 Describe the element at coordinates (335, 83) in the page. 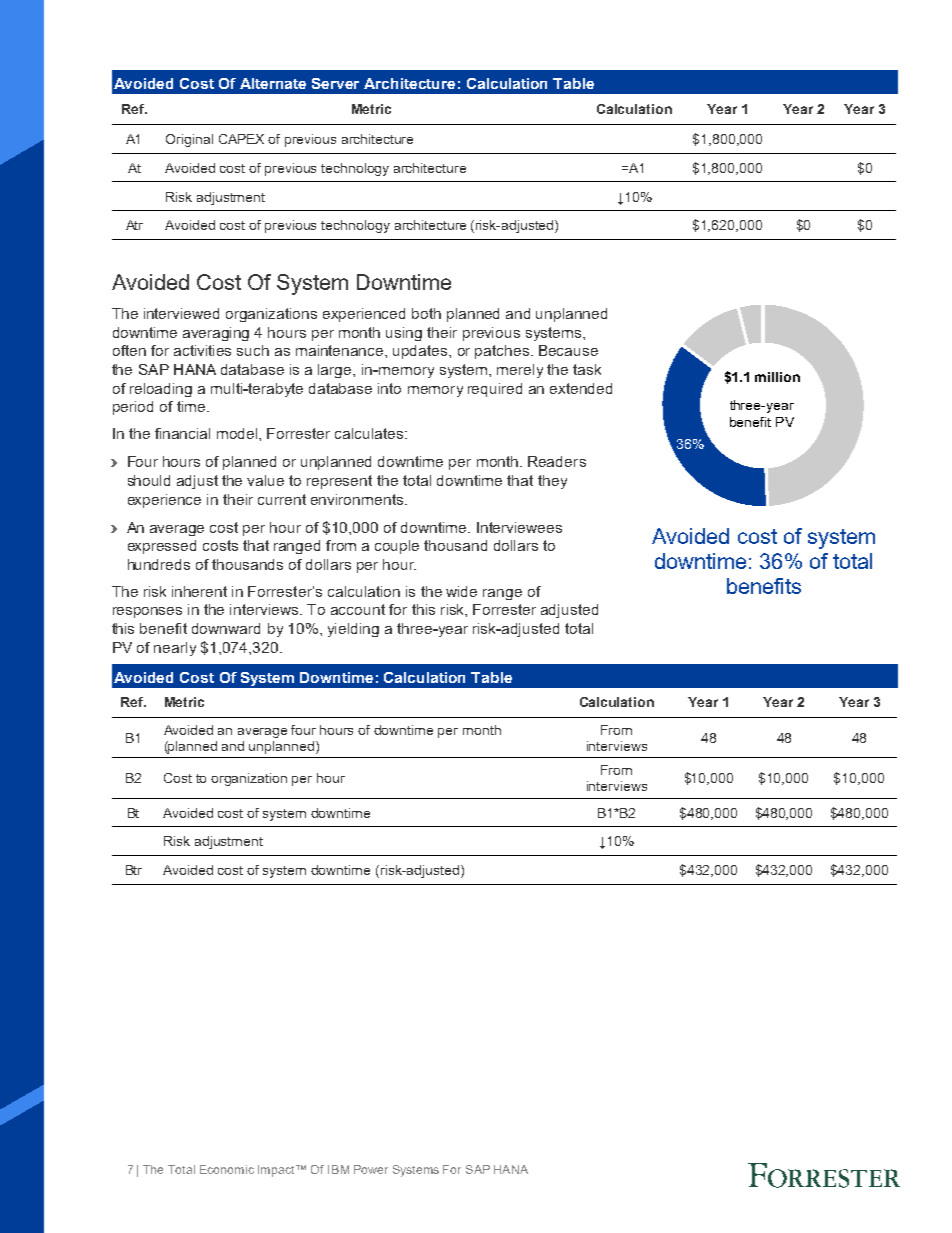

I see `Server` at that location.
